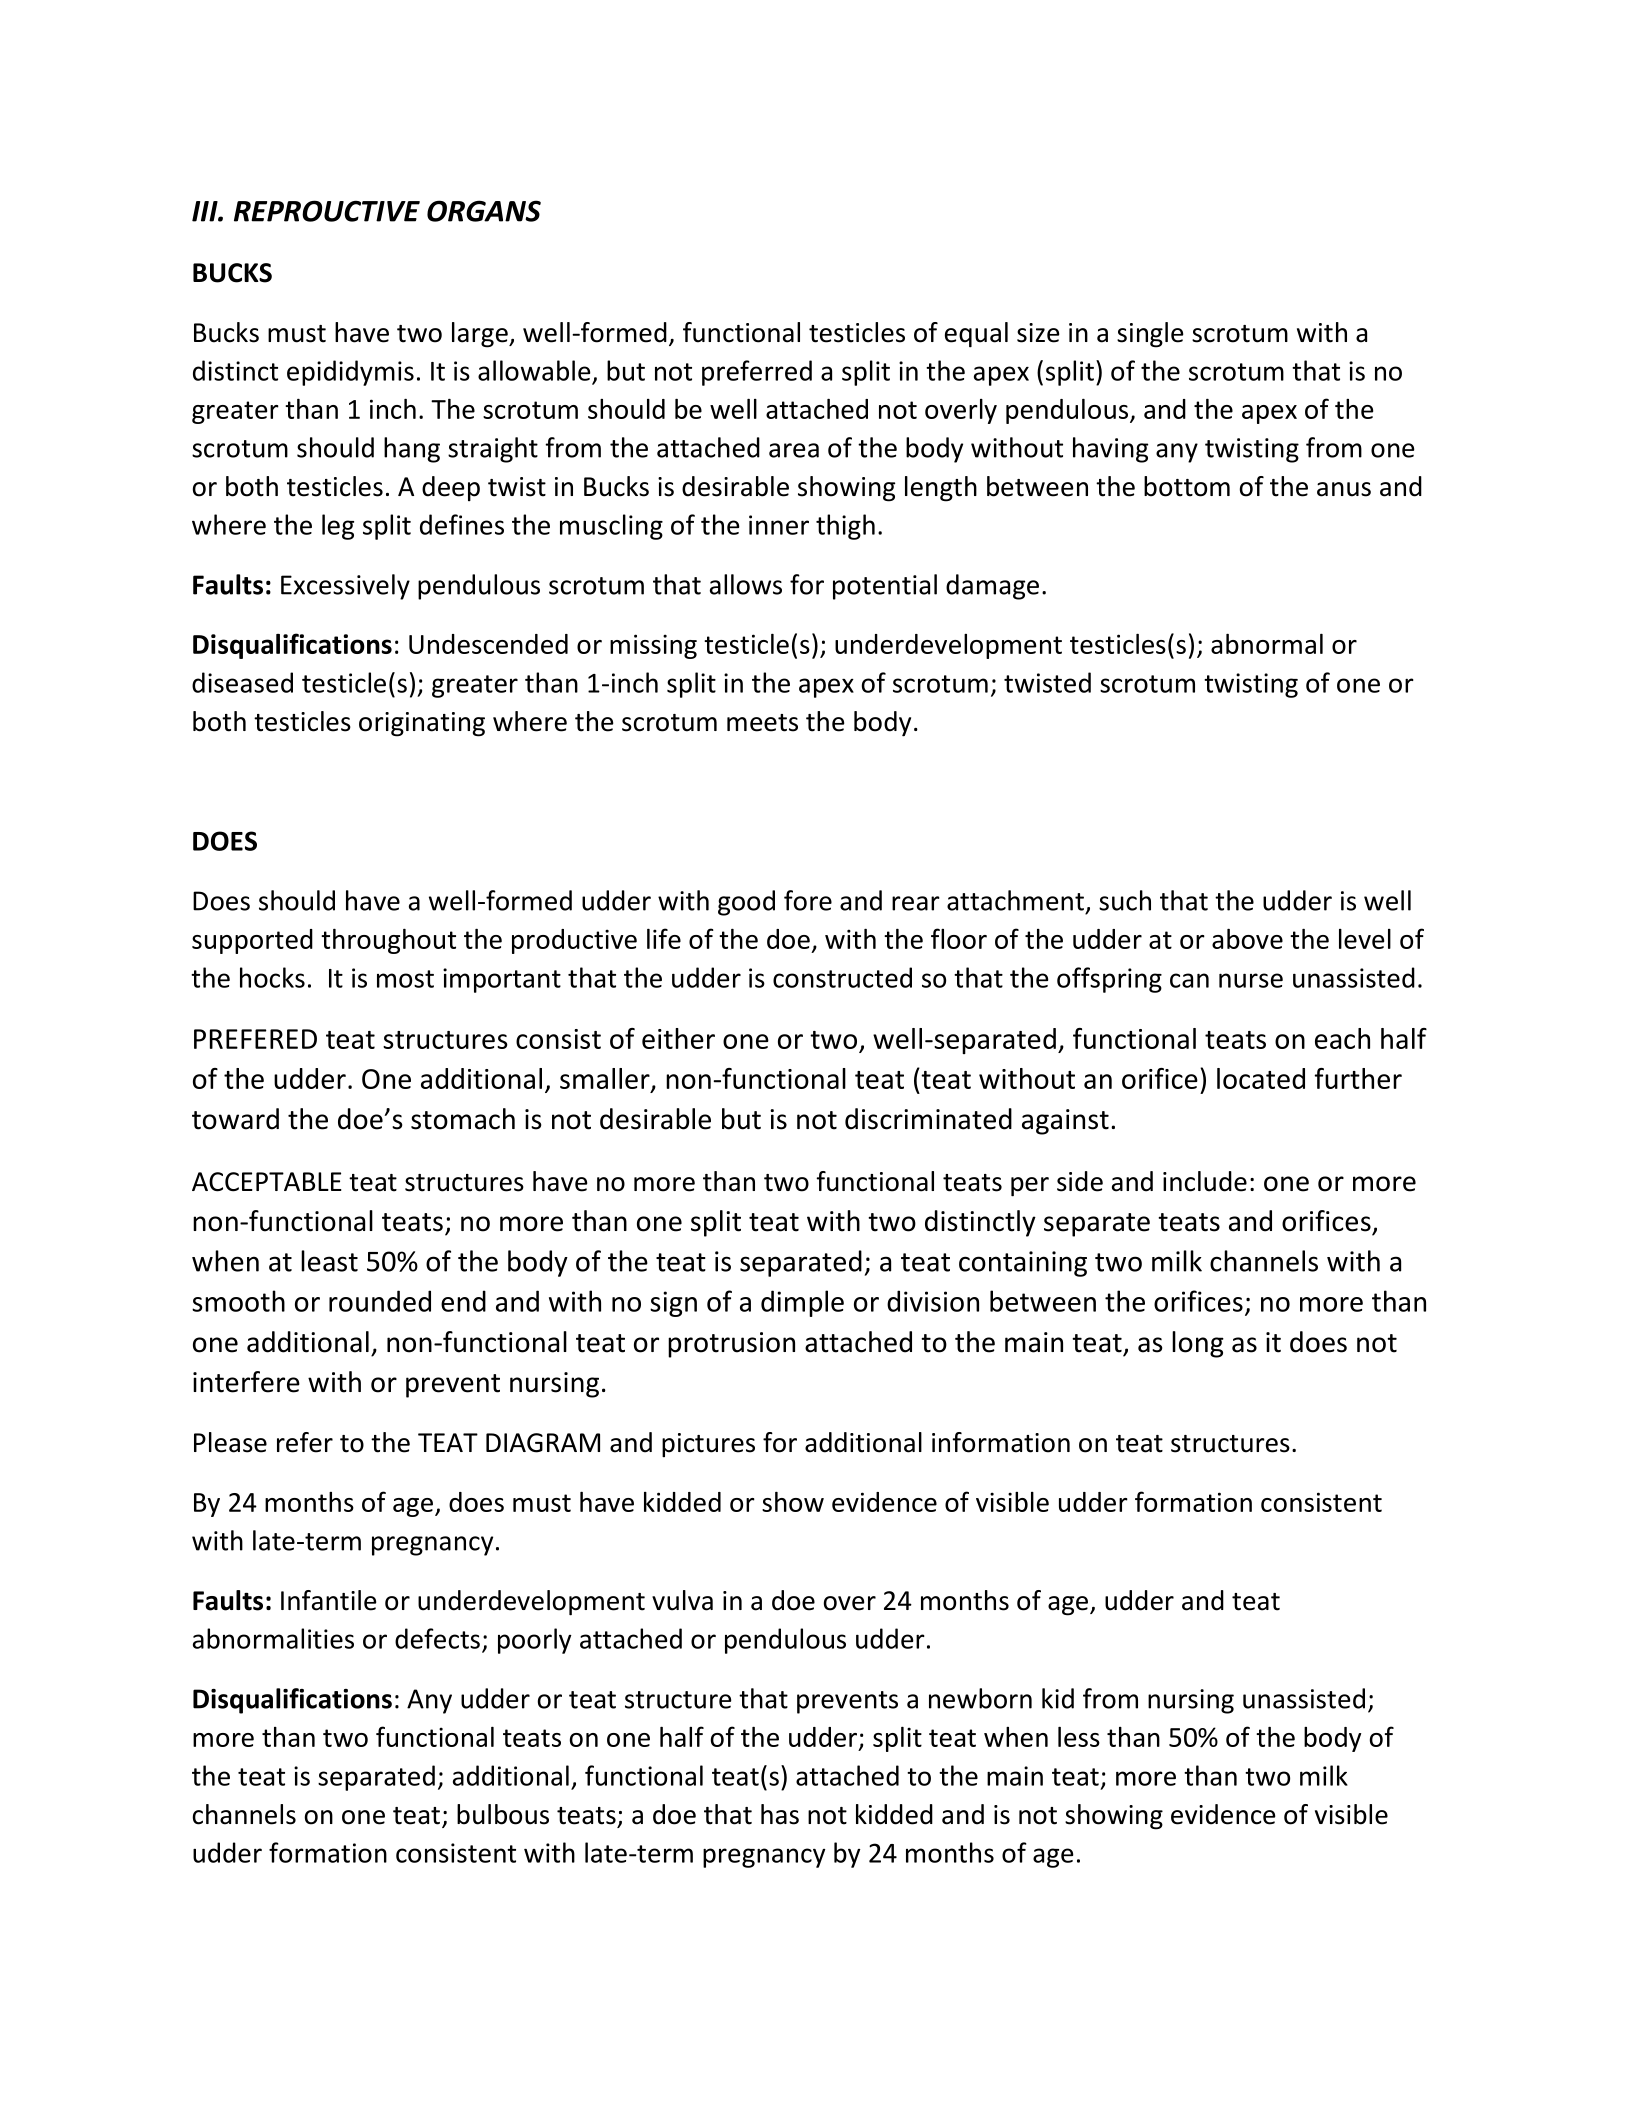 This screenshot has height=2105, width=1627. I want to click on single, so click(1150, 335).
